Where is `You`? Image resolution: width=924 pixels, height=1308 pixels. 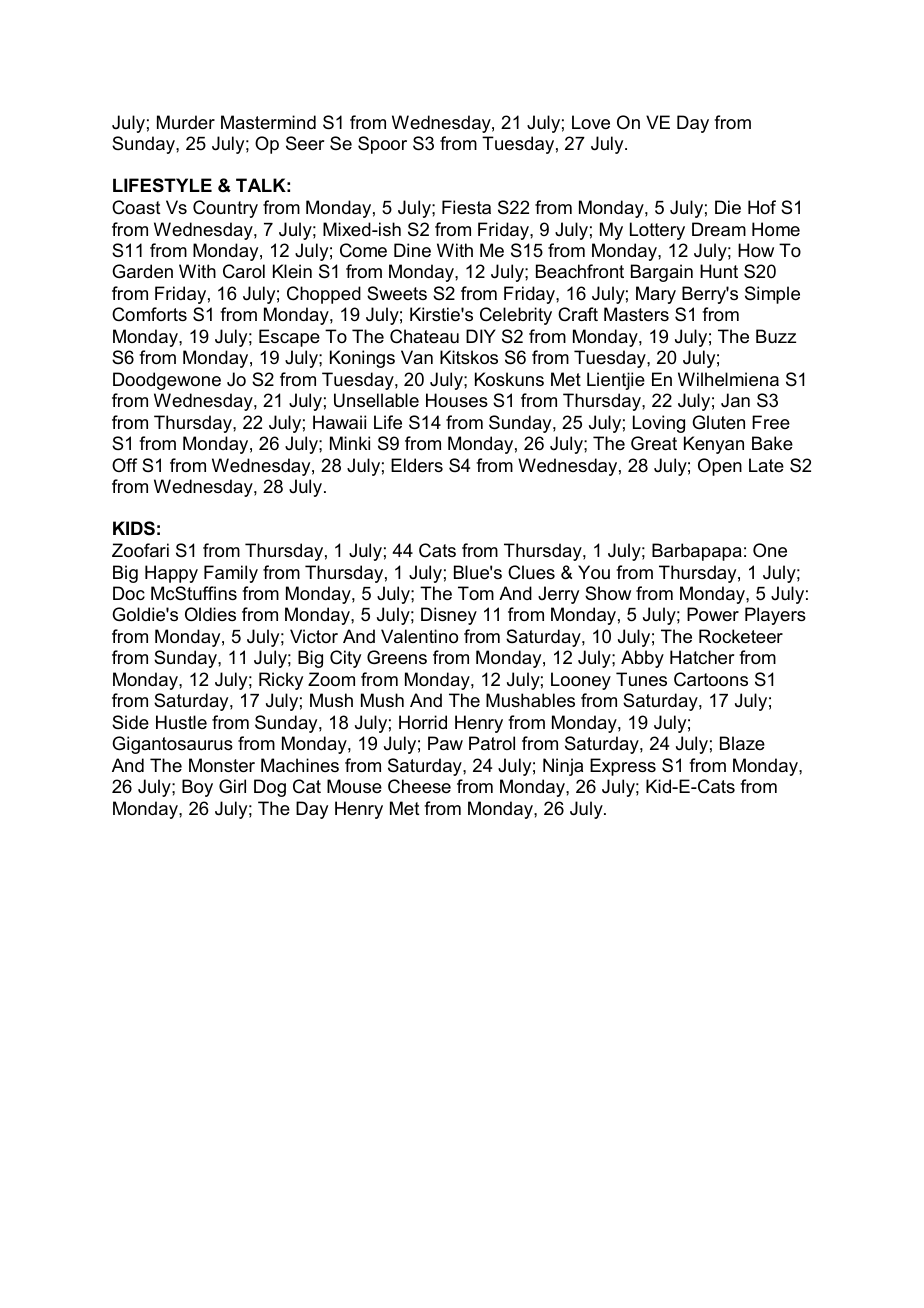
You is located at coordinates (594, 572).
